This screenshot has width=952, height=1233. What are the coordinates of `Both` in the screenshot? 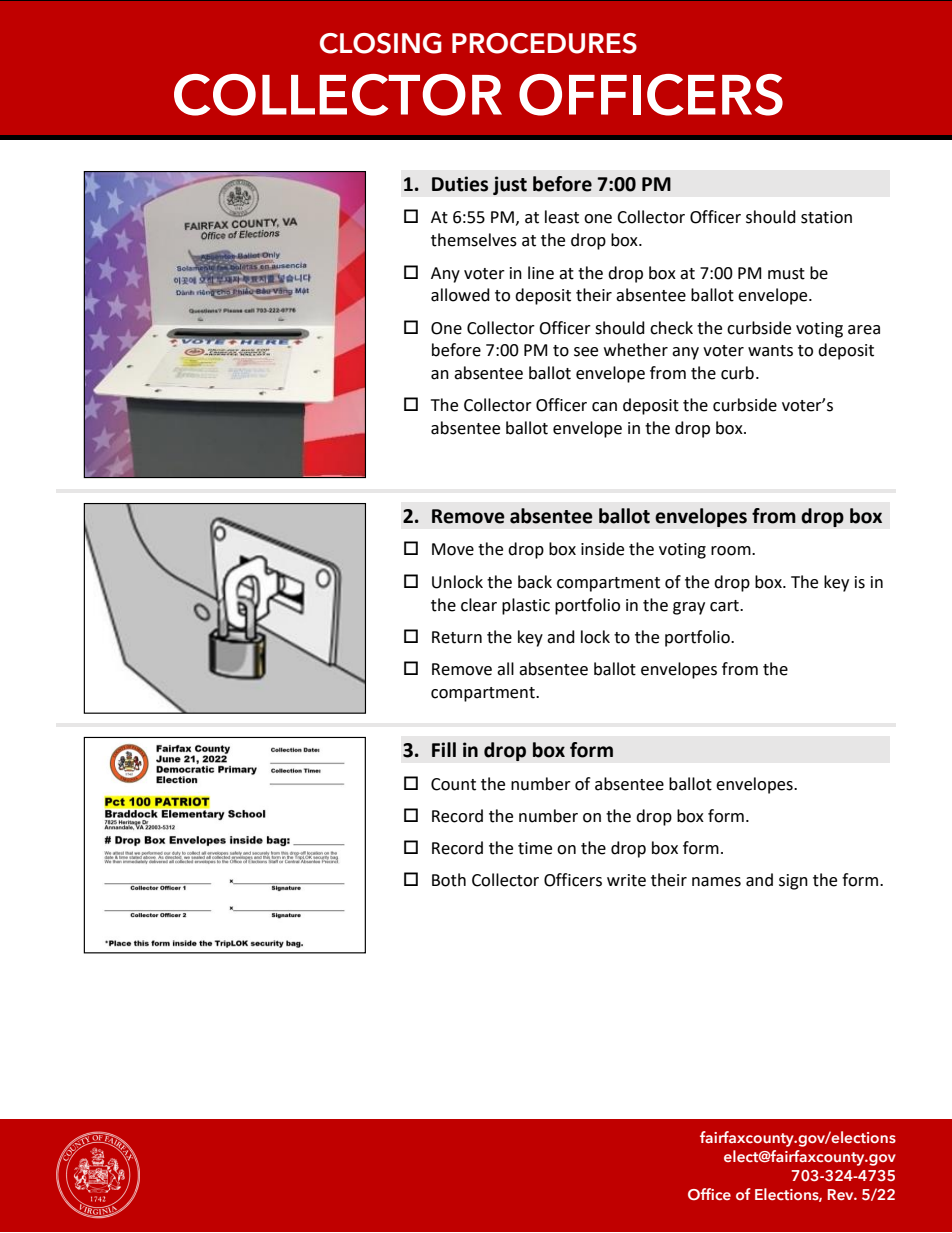 It's located at (449, 880).
